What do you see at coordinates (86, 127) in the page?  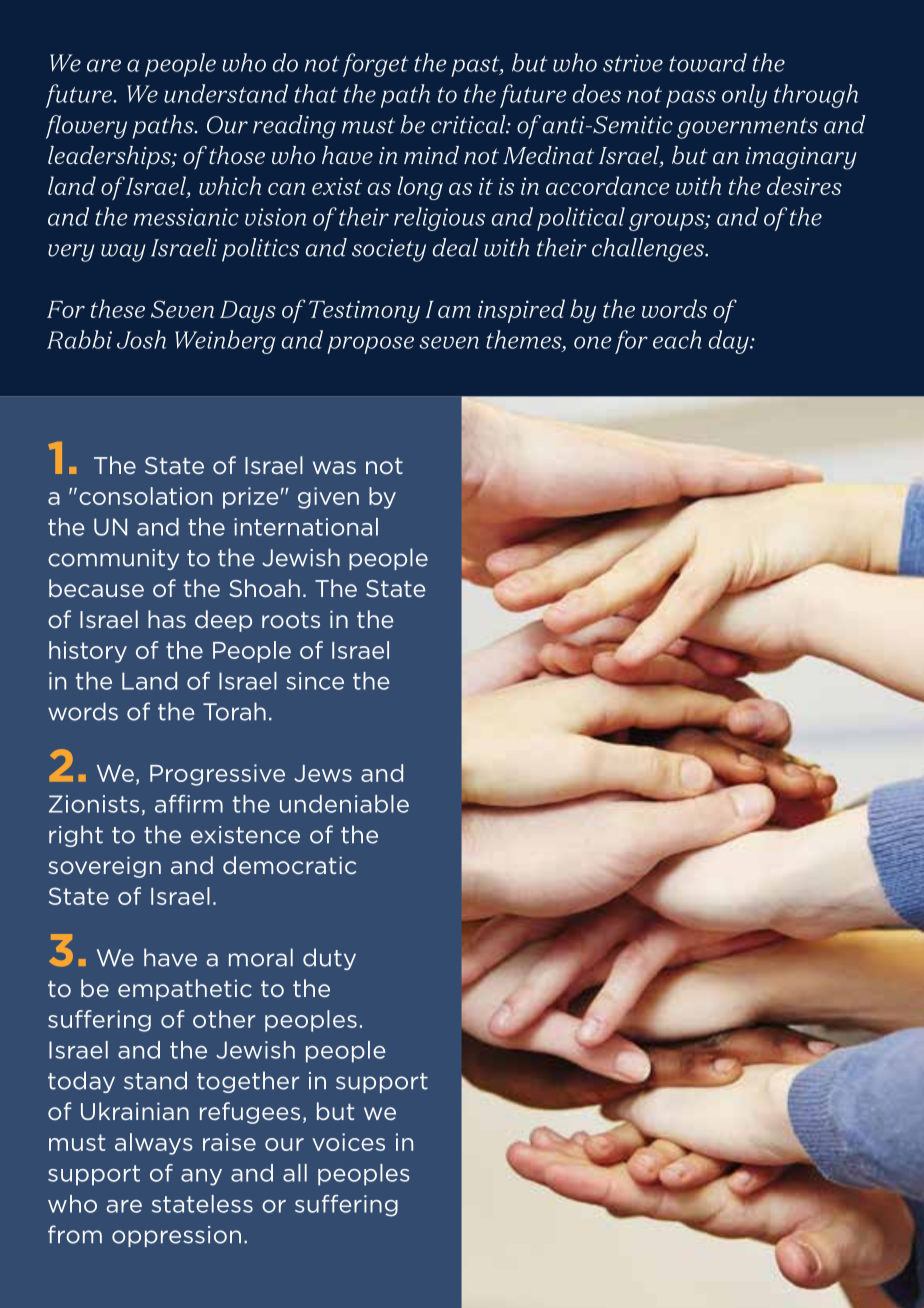 I see `flowery` at bounding box center [86, 127].
